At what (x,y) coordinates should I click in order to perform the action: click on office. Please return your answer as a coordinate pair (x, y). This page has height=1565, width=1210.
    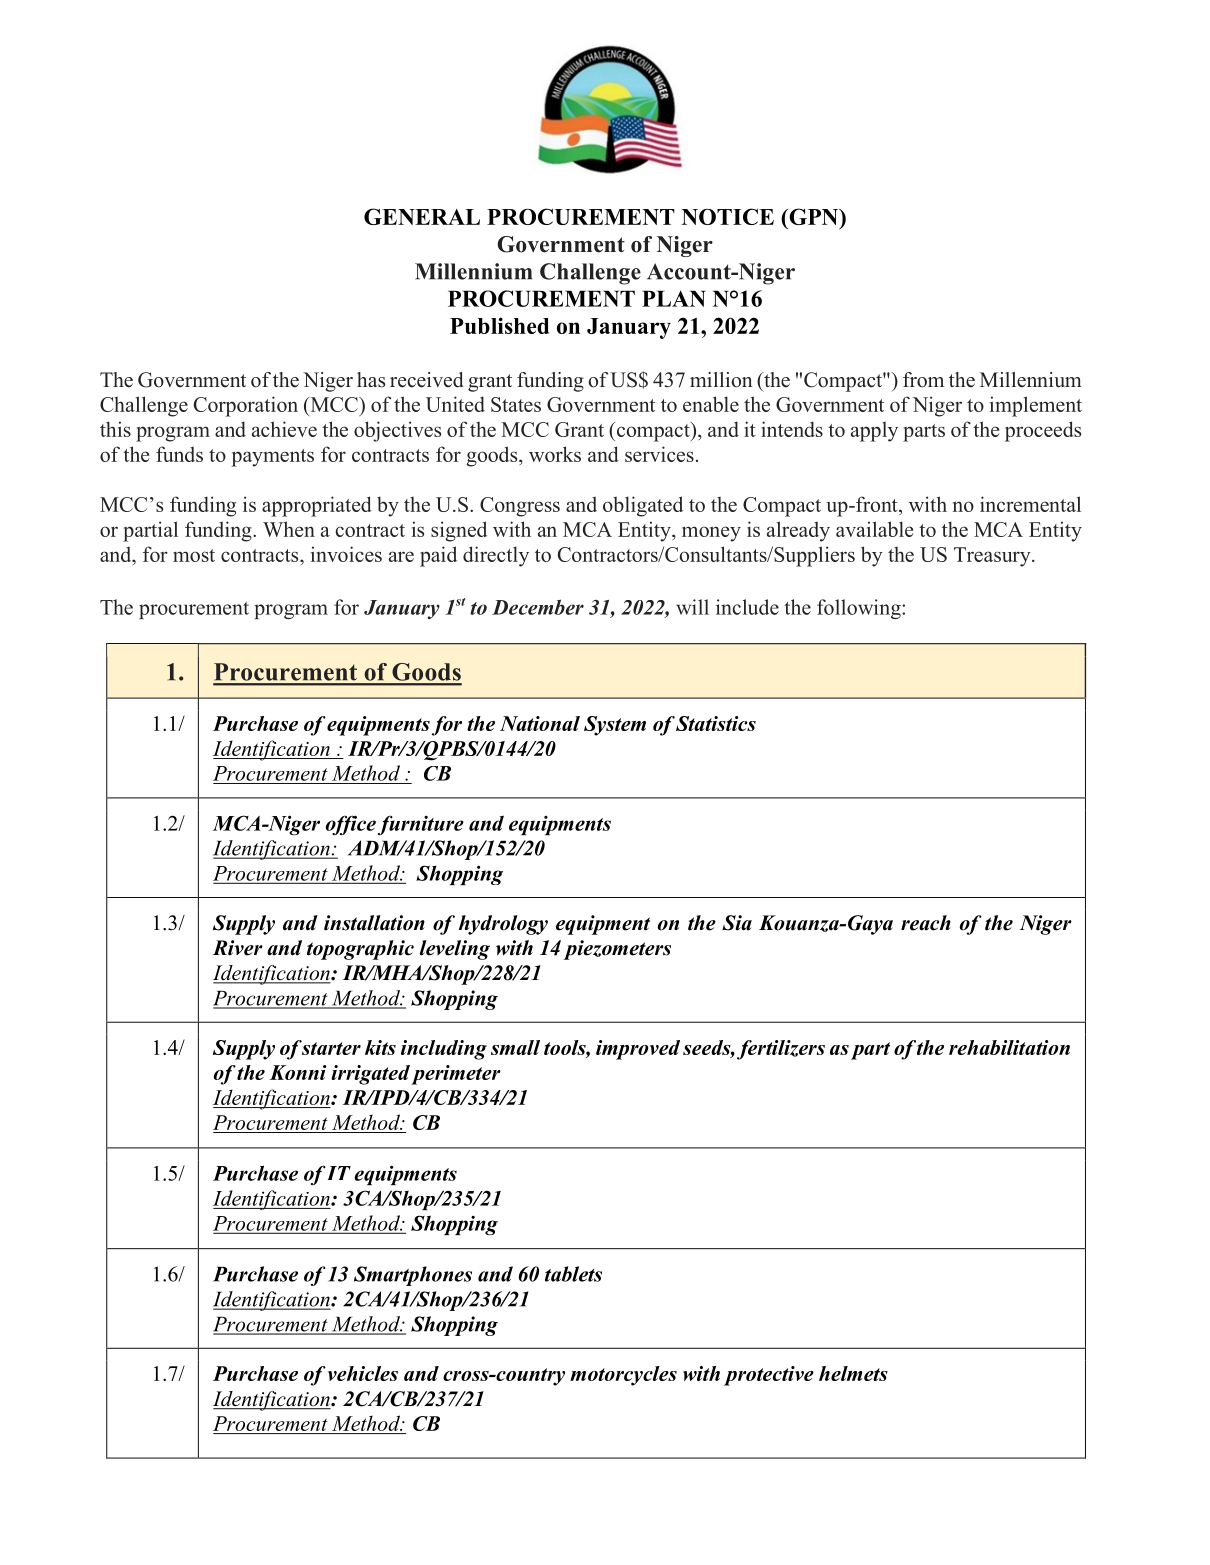
    Looking at the image, I should click on (351, 825).
